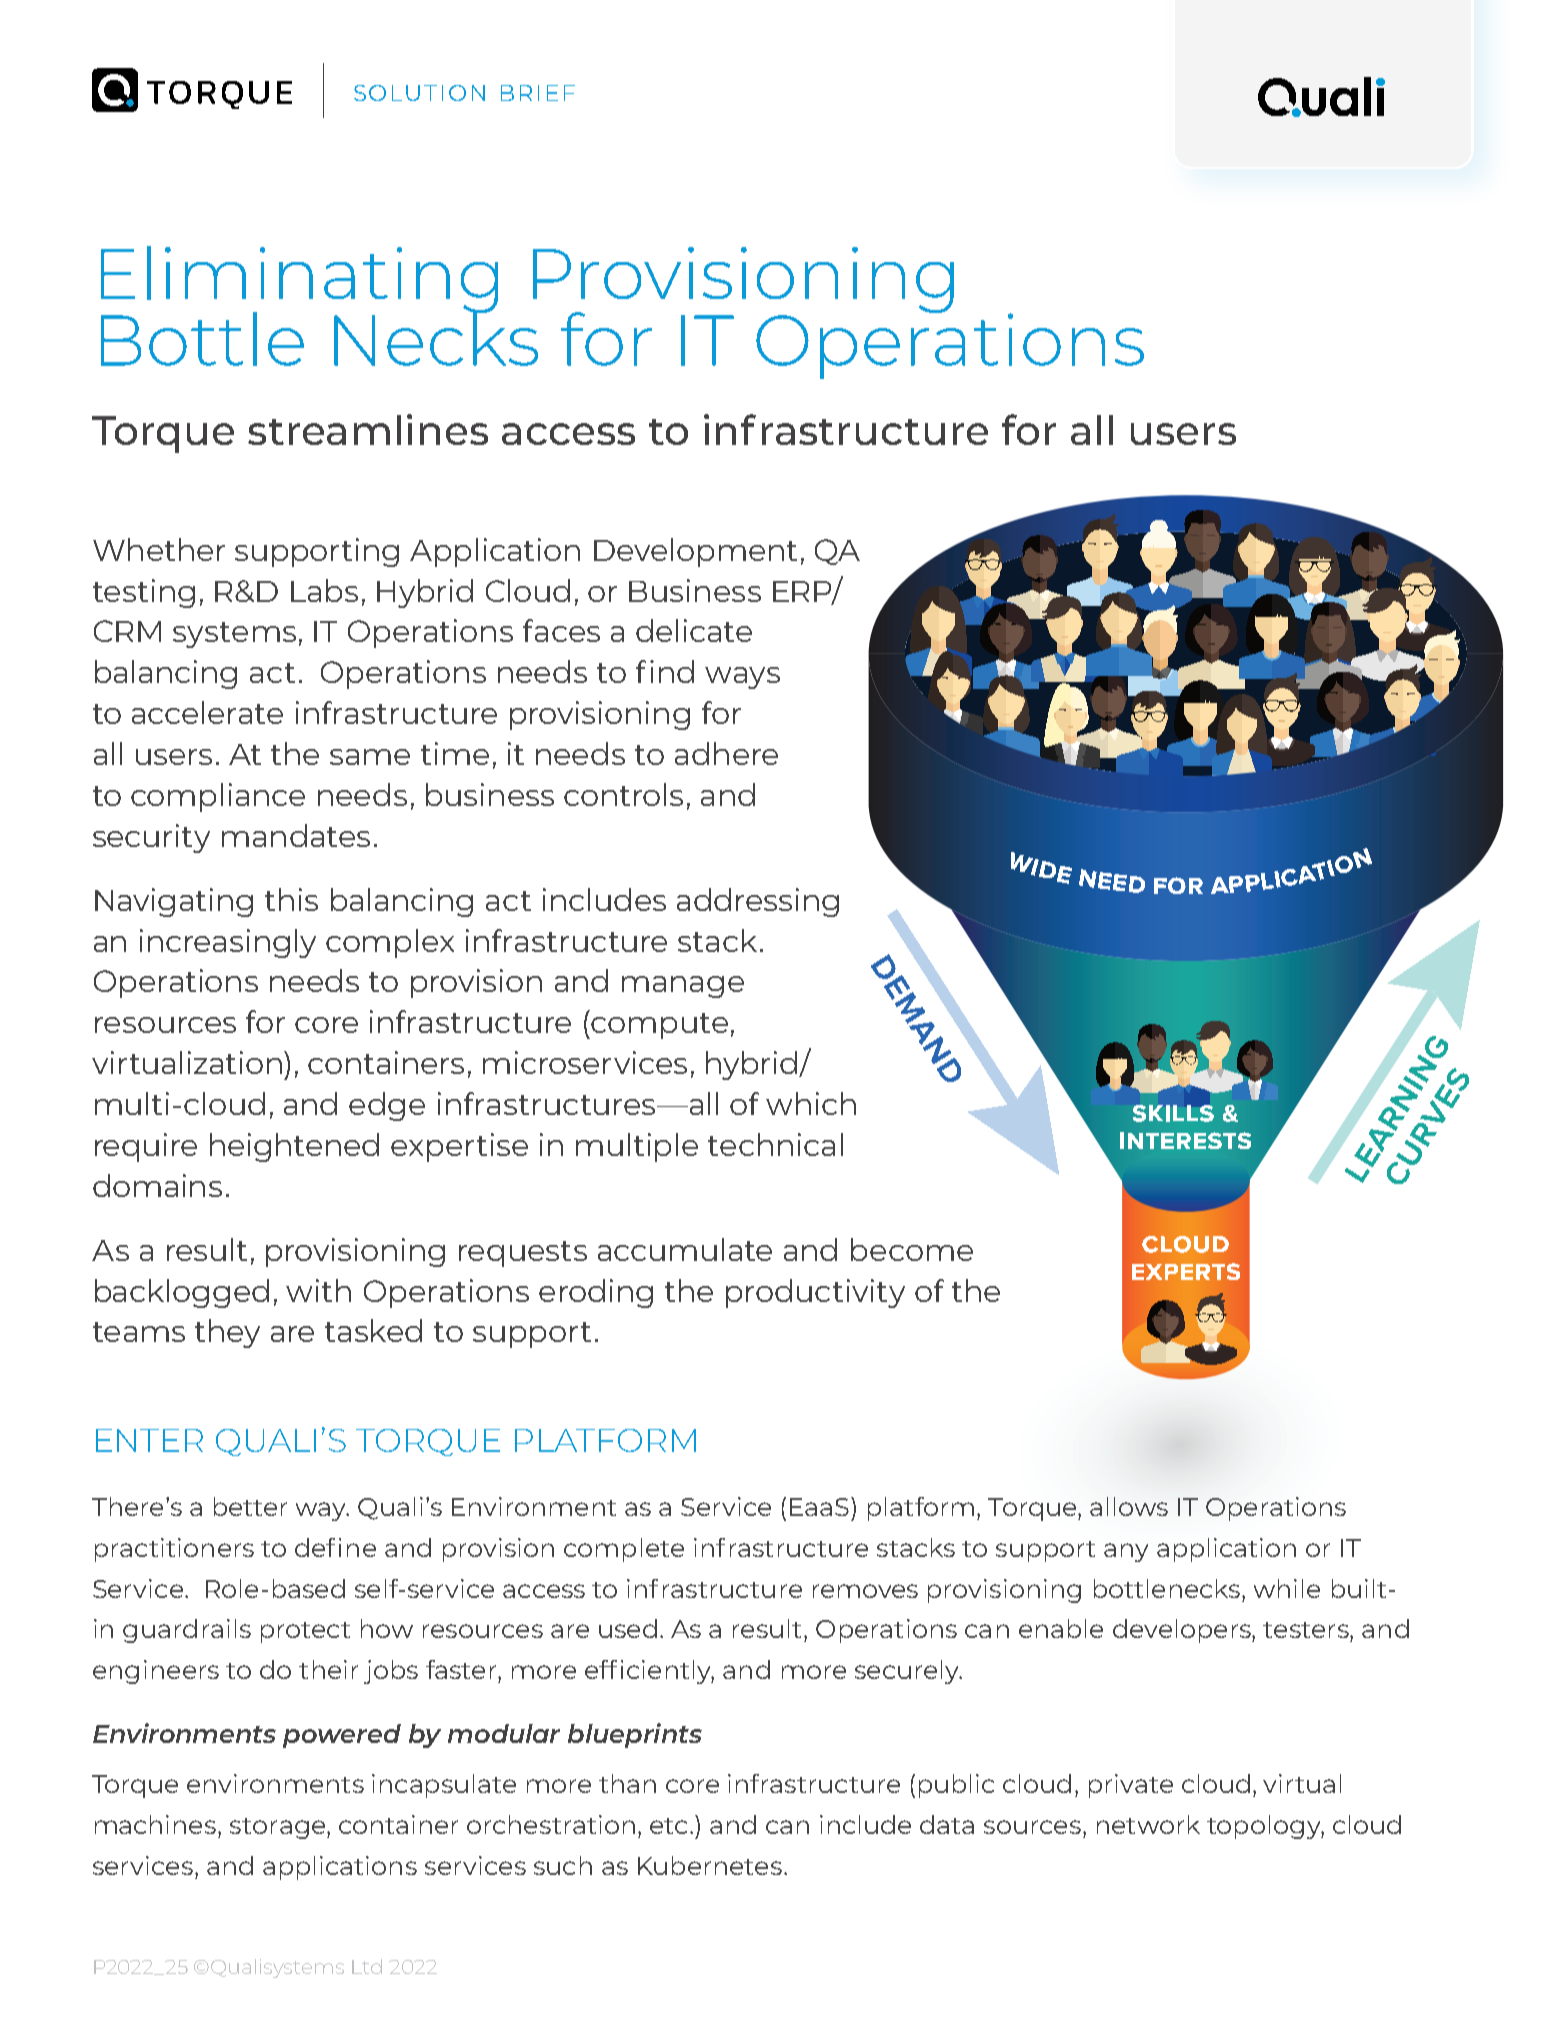  What do you see at coordinates (419, 93) in the document?
I see `SOLUTION` at bounding box center [419, 93].
